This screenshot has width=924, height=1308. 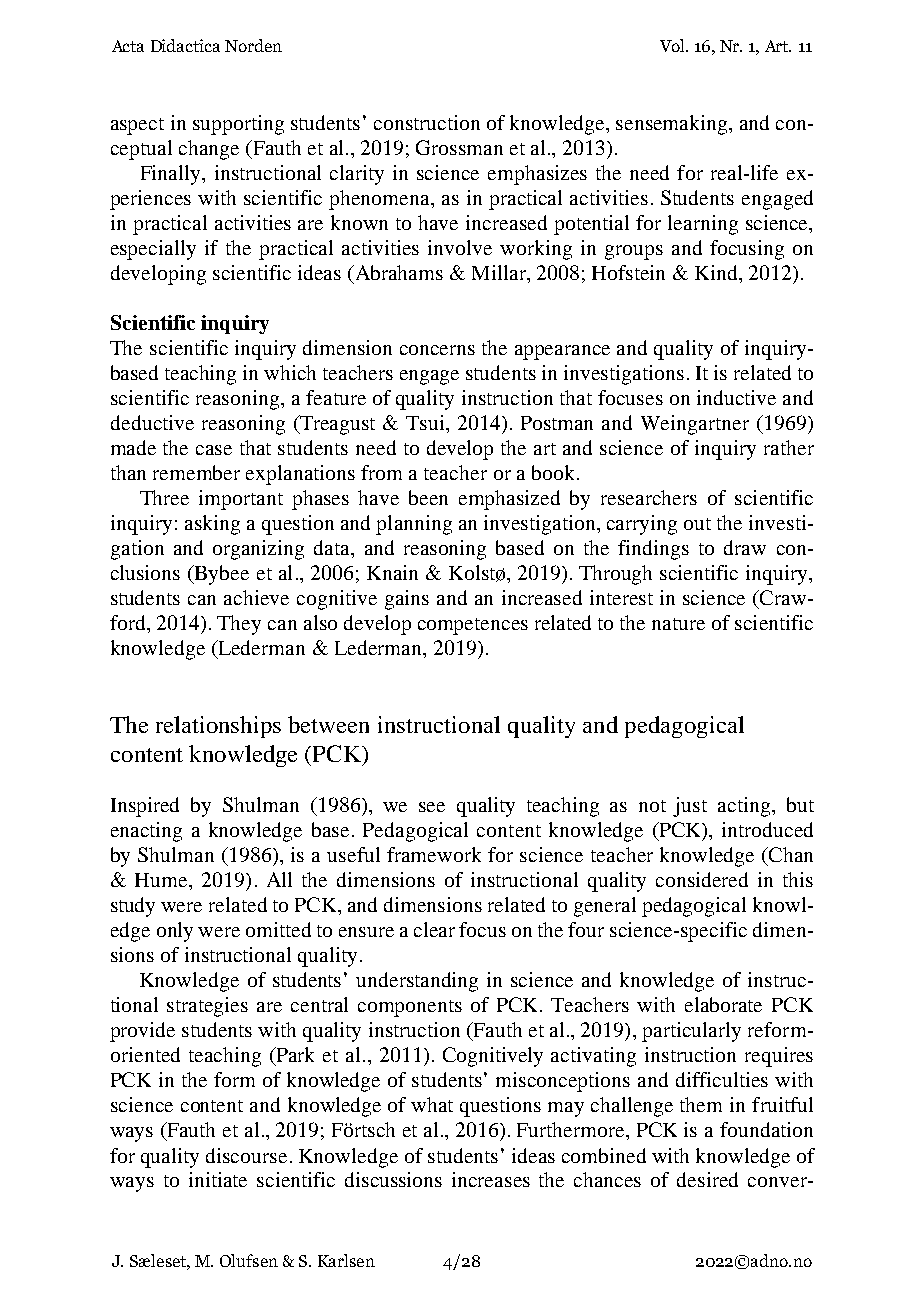 I want to click on Norden, so click(x=253, y=45).
